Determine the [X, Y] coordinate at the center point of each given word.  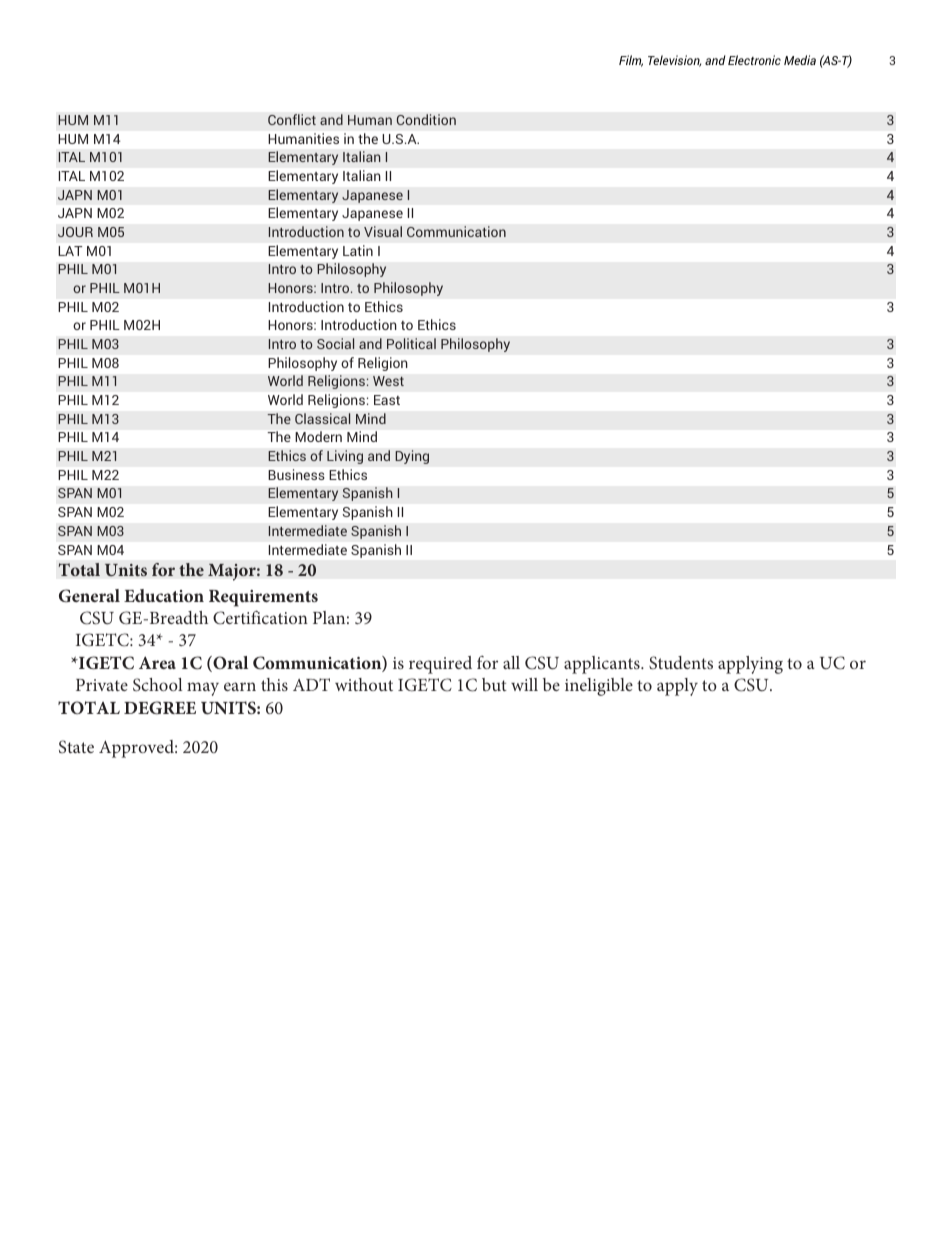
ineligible [599, 687]
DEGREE [160, 708]
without [364, 684]
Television [674, 61]
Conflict [292, 119]
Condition [426, 119]
